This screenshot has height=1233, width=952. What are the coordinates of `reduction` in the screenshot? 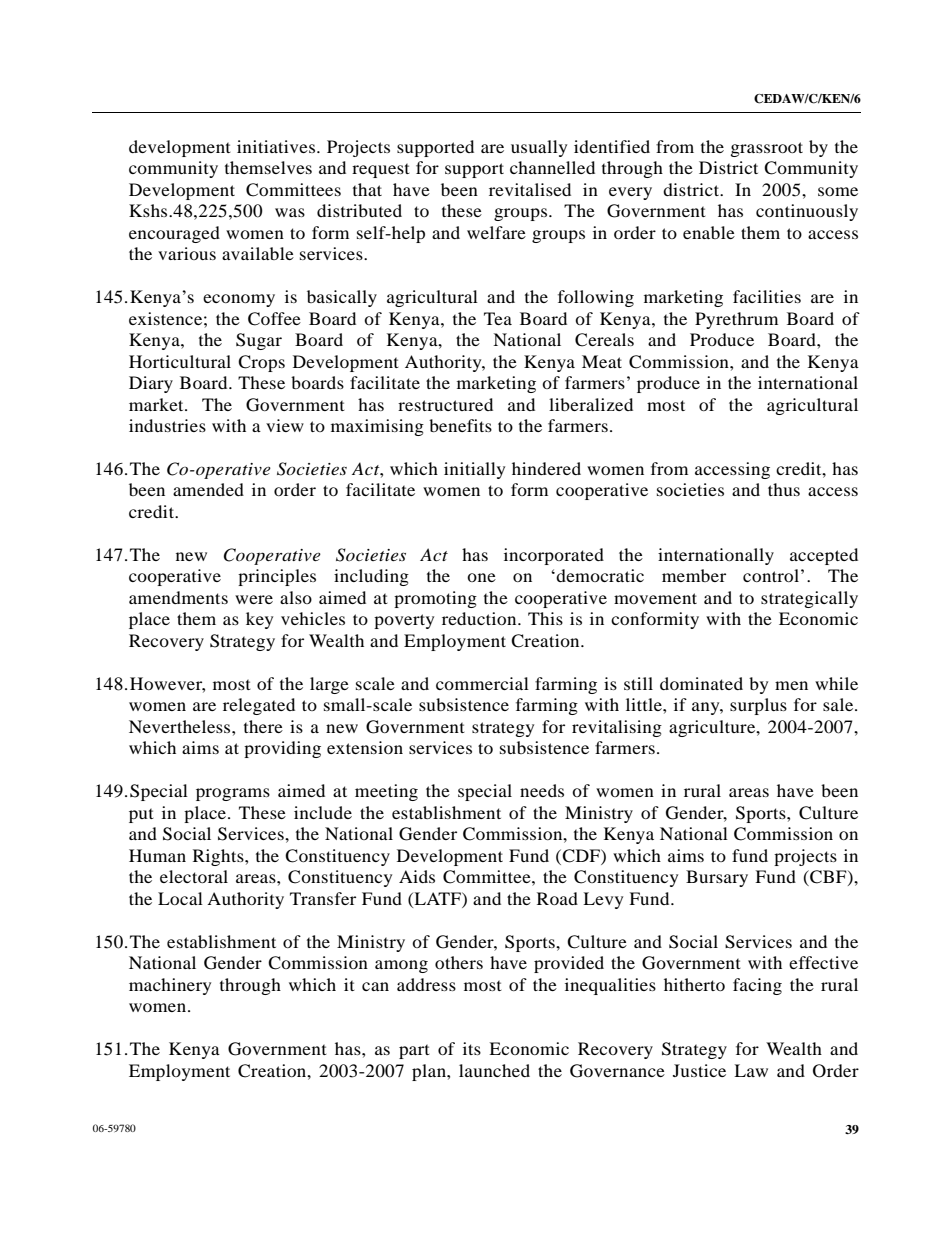 It's located at (480, 618).
